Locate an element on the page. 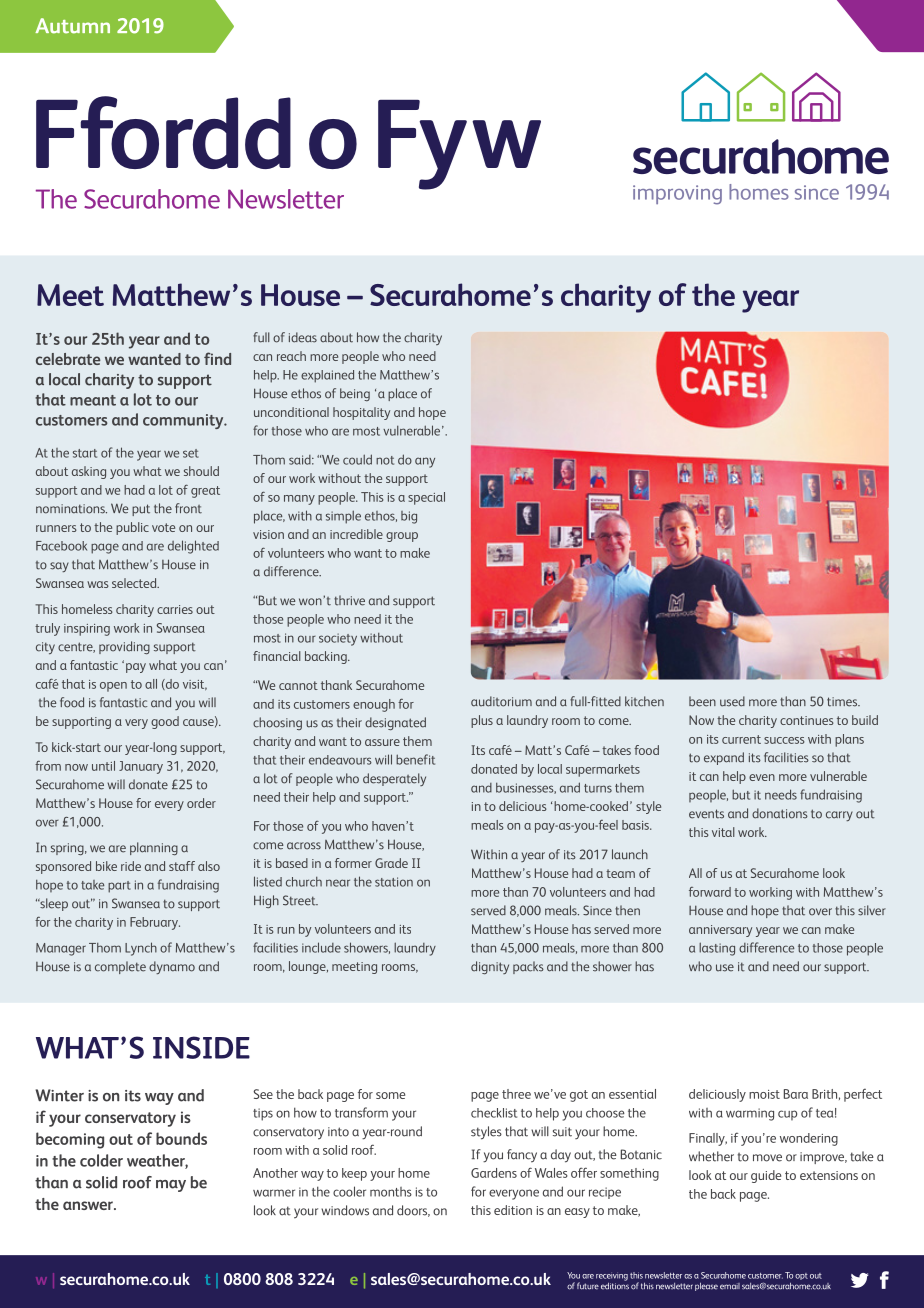 This image has height=1308, width=924. answer is located at coordinates (89, 1205).
